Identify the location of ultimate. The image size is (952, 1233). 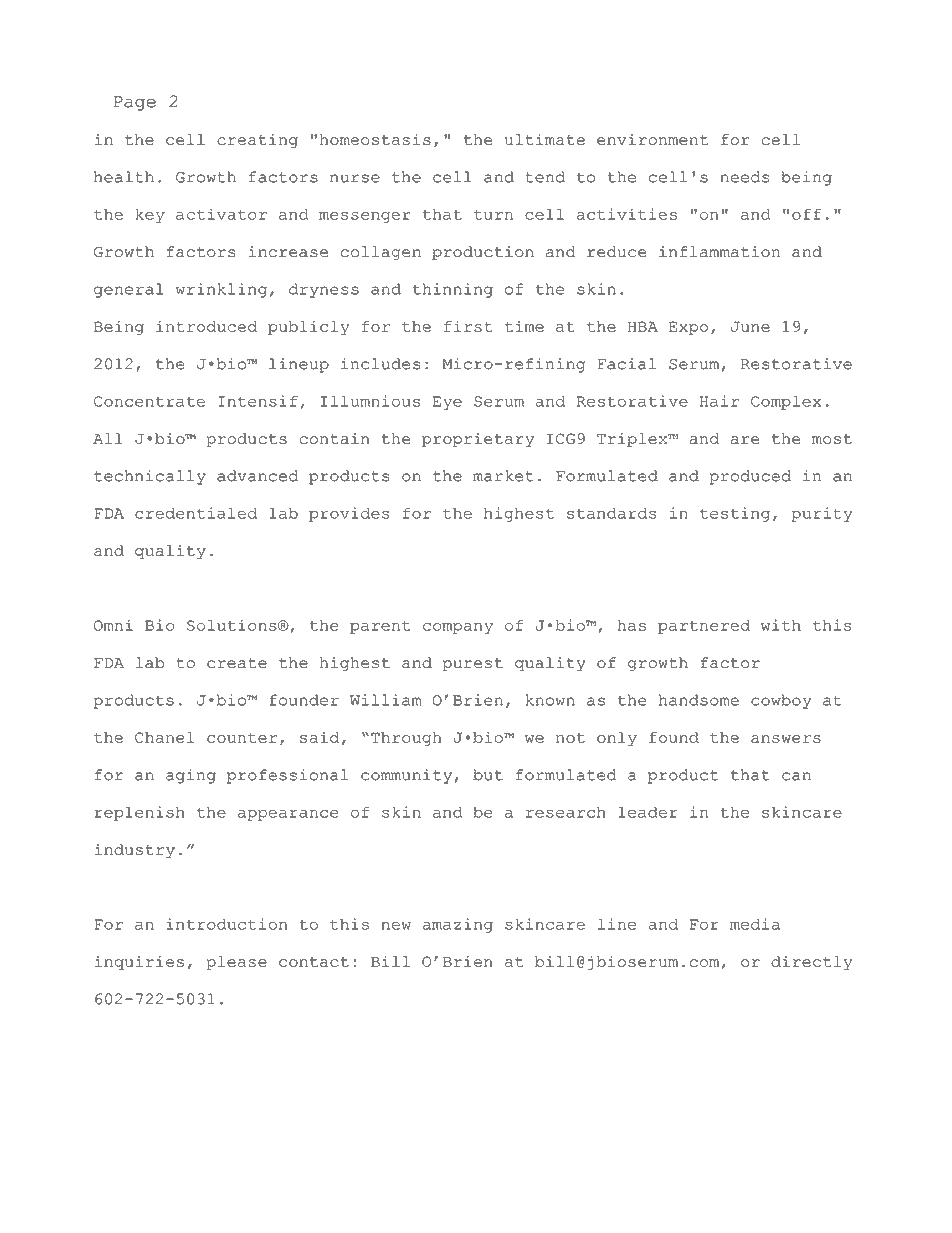
(545, 139).
